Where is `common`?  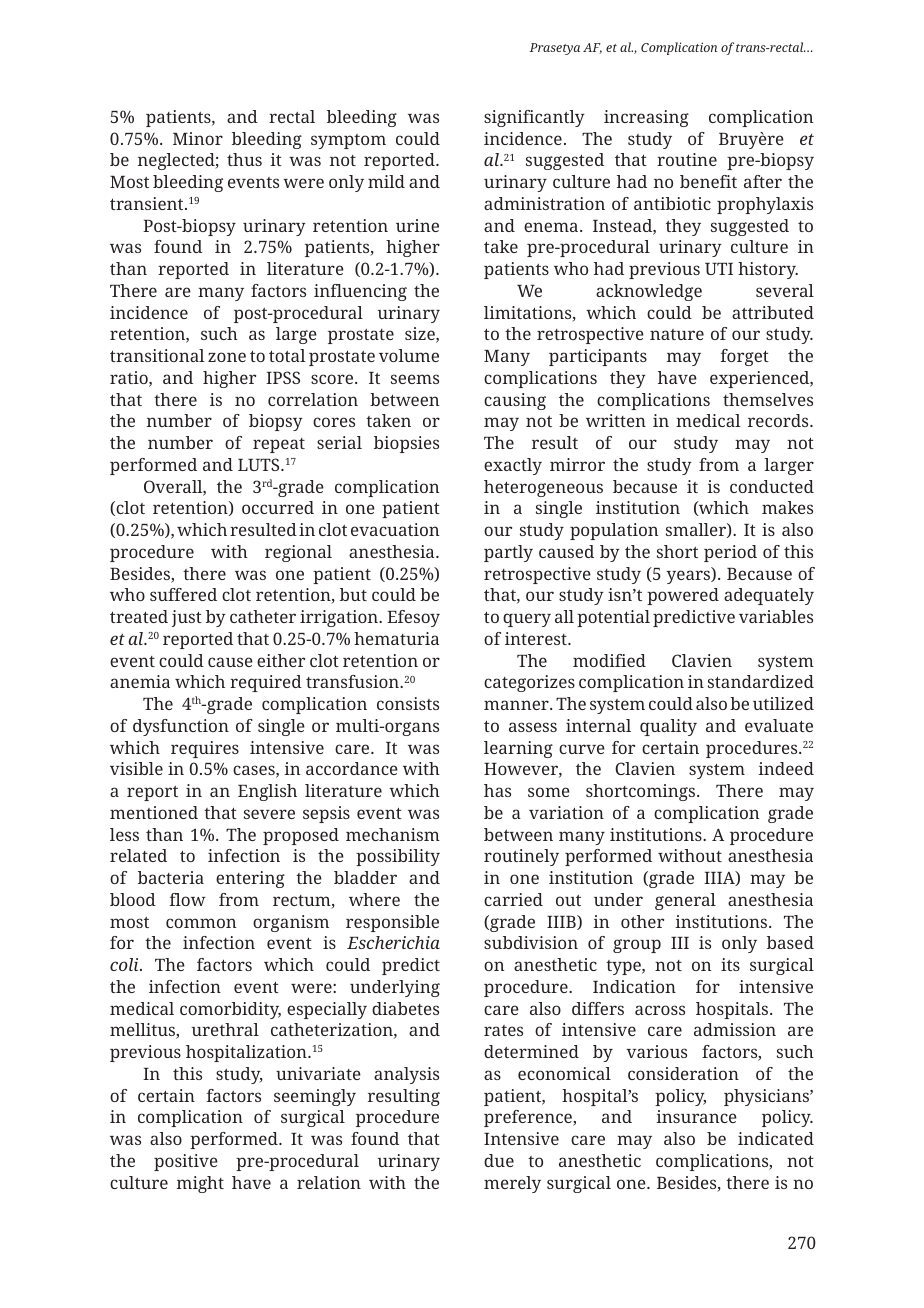 common is located at coordinates (201, 923).
